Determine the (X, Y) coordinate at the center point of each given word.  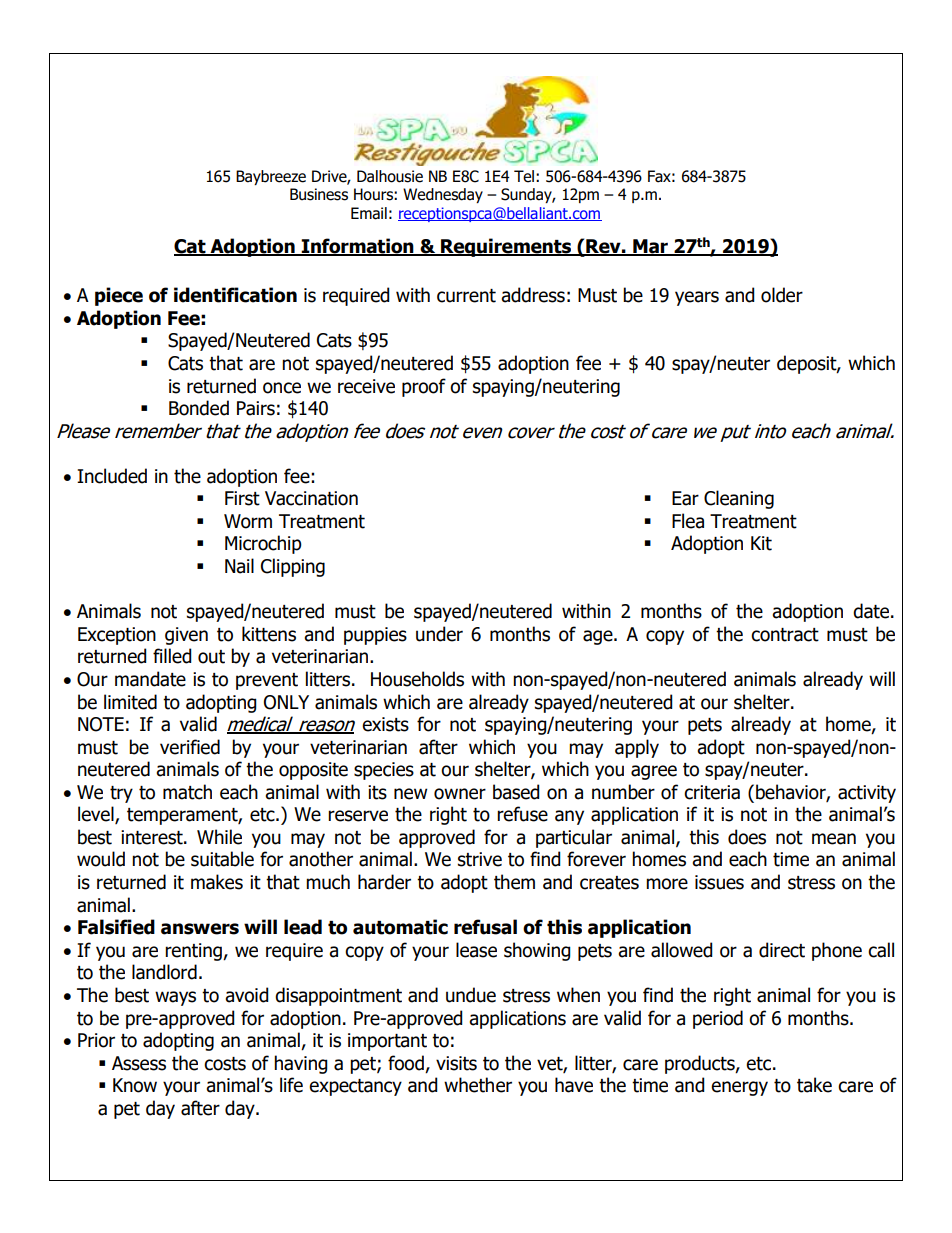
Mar (651, 247)
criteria (712, 792)
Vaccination (311, 498)
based (516, 792)
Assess (139, 1063)
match (187, 792)
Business (319, 194)
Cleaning (739, 499)
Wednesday (443, 195)
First (242, 498)
